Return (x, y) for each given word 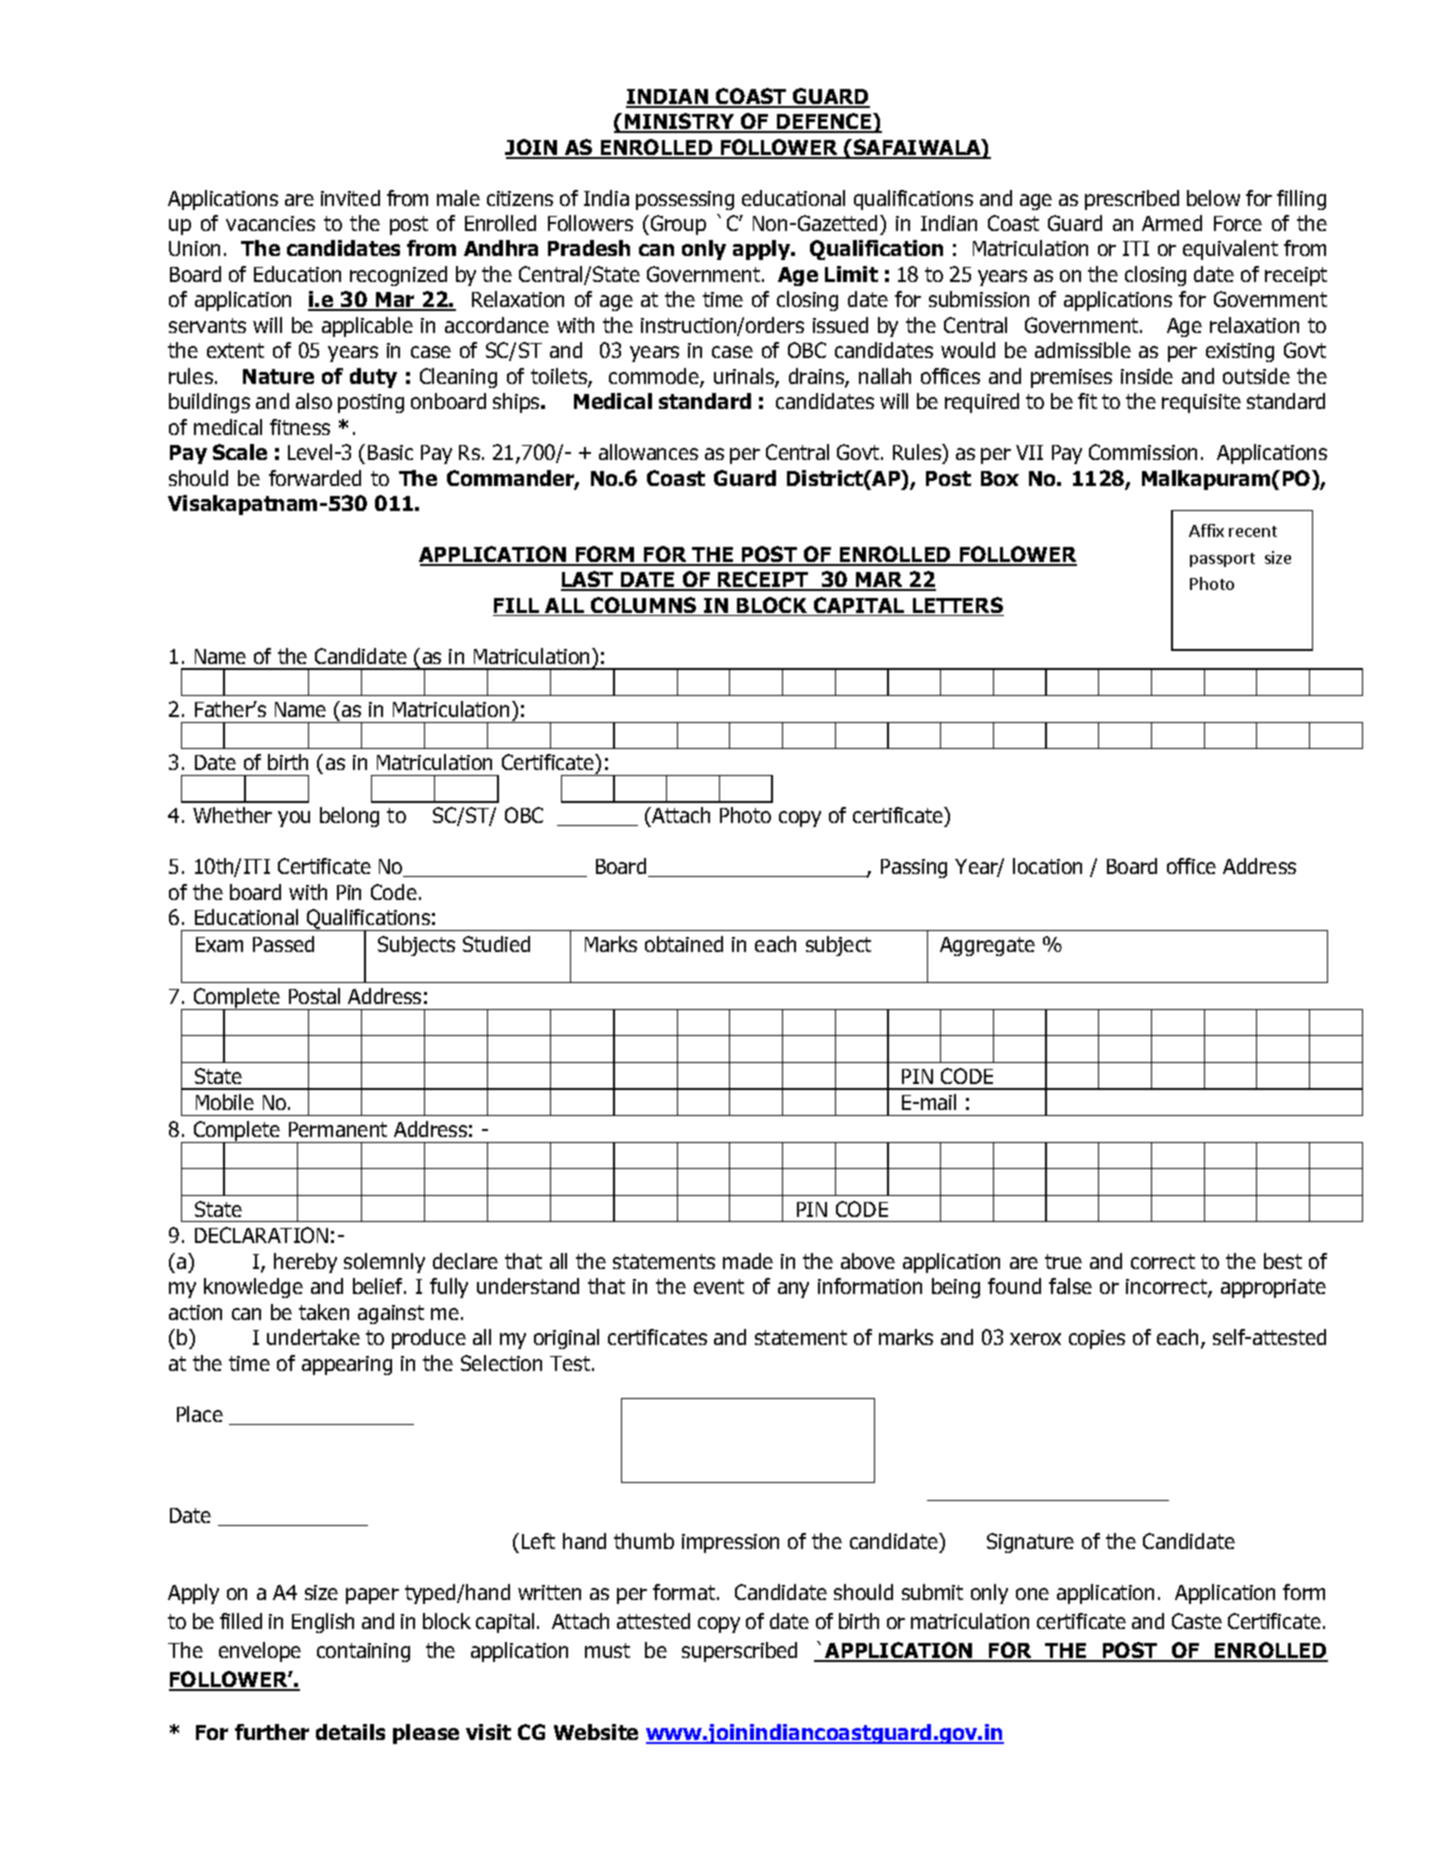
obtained (684, 944)
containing (363, 1652)
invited (350, 198)
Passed (283, 944)
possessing (685, 200)
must (607, 1650)
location (1047, 866)
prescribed (1132, 200)
